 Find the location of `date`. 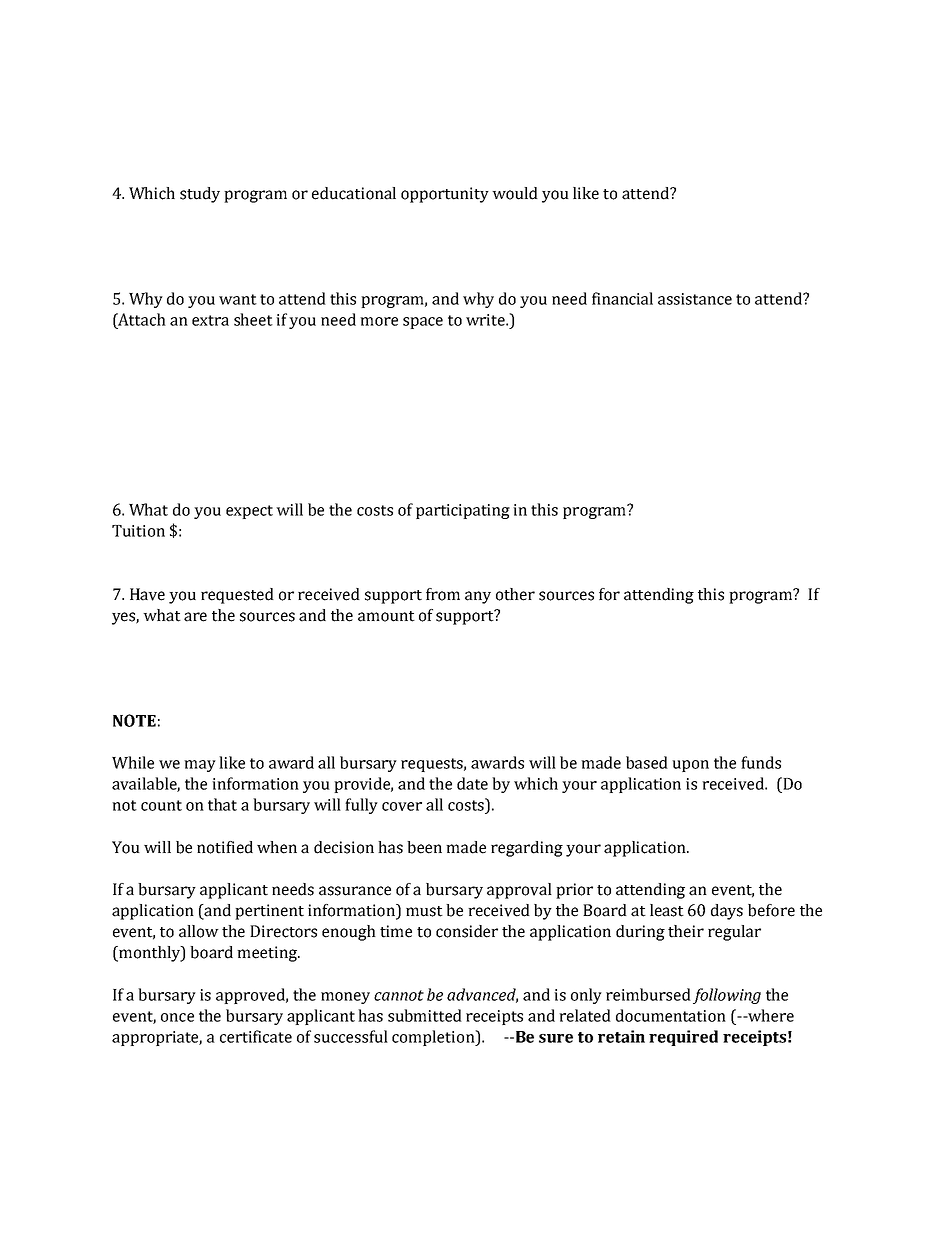

date is located at coordinates (472, 783).
